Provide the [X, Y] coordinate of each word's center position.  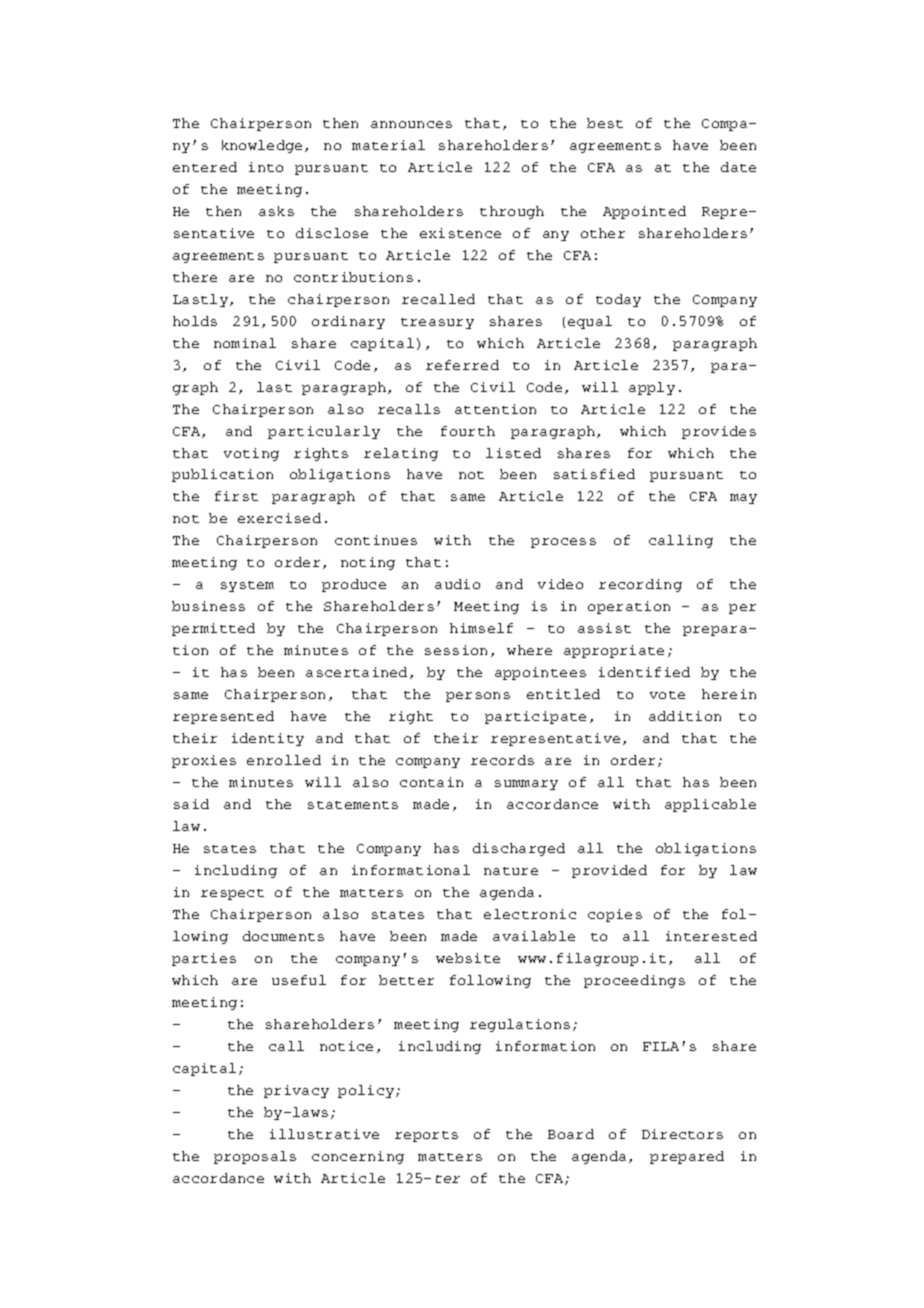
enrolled [284, 760]
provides [719, 432]
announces [411, 124]
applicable [710, 805]
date [738, 167]
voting [251, 454]
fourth [468, 431]
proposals [255, 1157]
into [266, 167]
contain [431, 782]
